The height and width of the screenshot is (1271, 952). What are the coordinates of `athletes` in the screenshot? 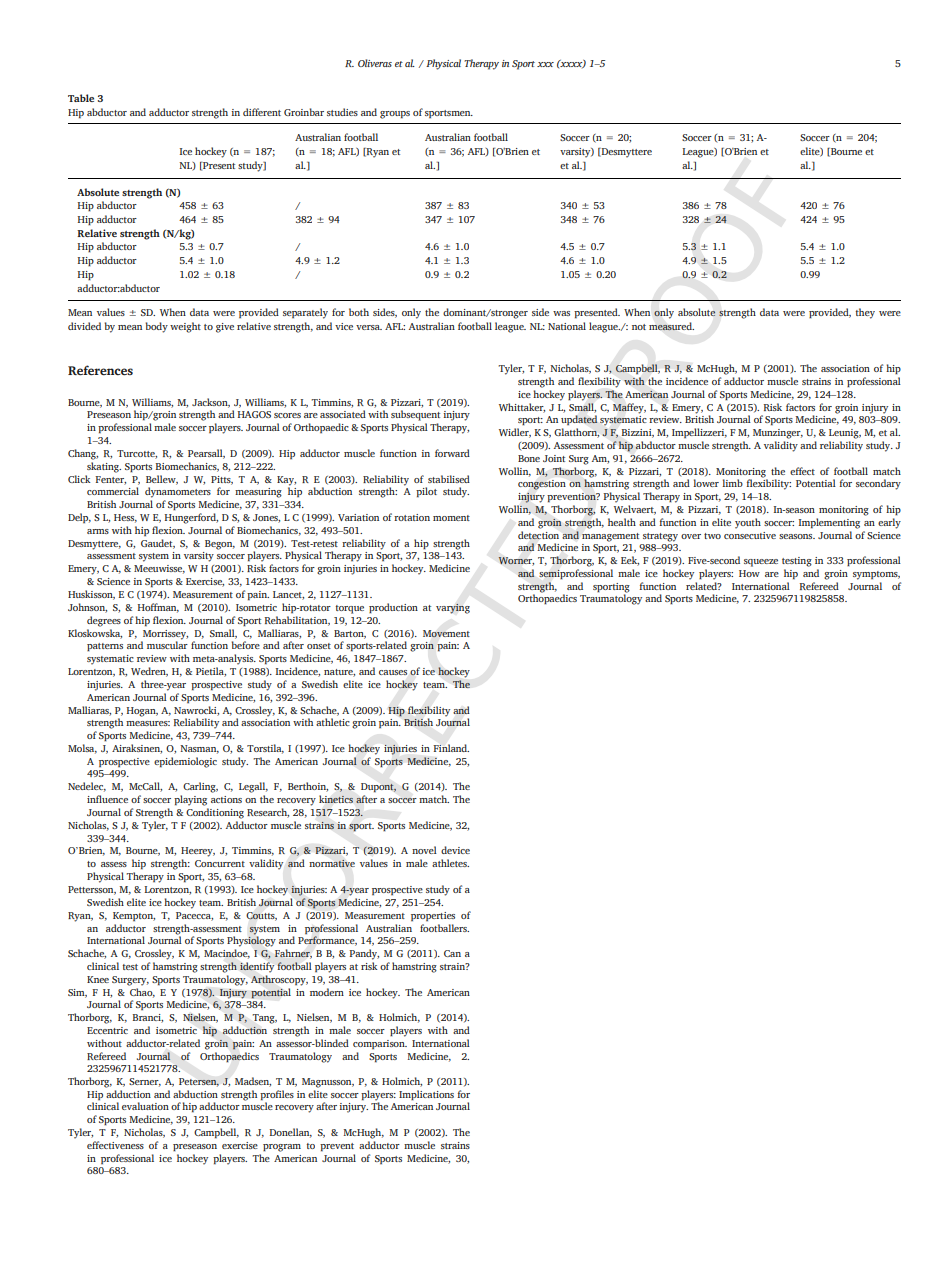 It's located at (450, 863).
